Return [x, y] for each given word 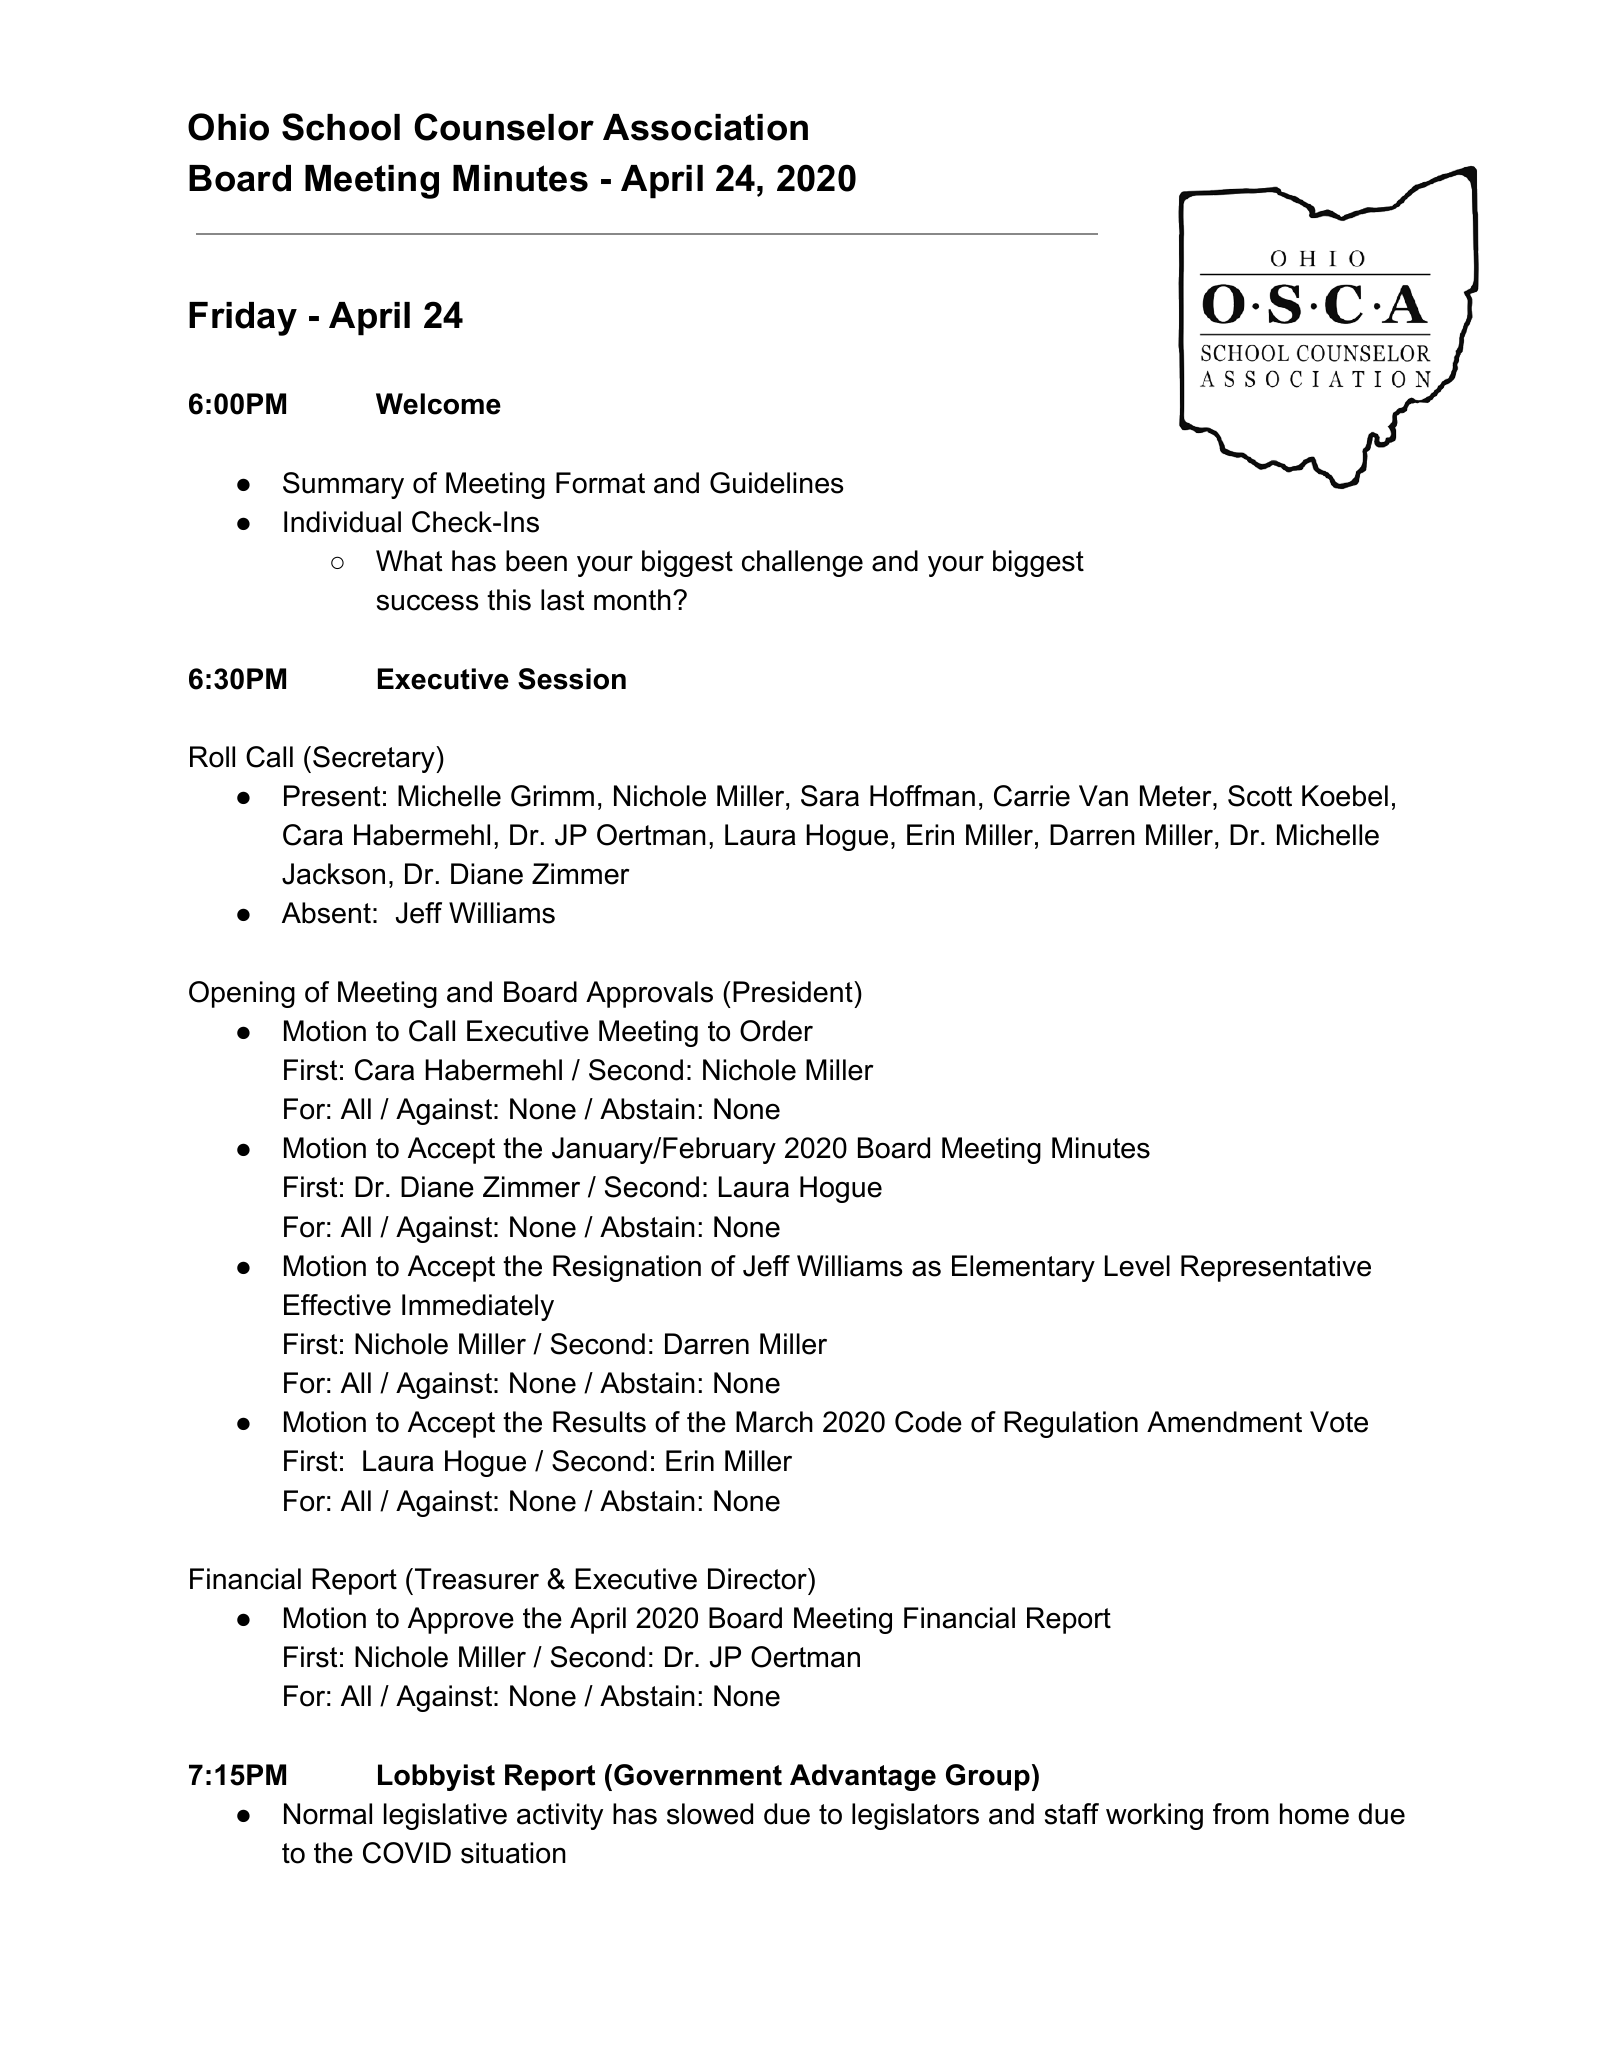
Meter [1177, 796]
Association [705, 127]
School [341, 127]
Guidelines [777, 483]
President [794, 992]
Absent [326, 913]
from [1241, 1814]
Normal [328, 1814]
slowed [710, 1814]
